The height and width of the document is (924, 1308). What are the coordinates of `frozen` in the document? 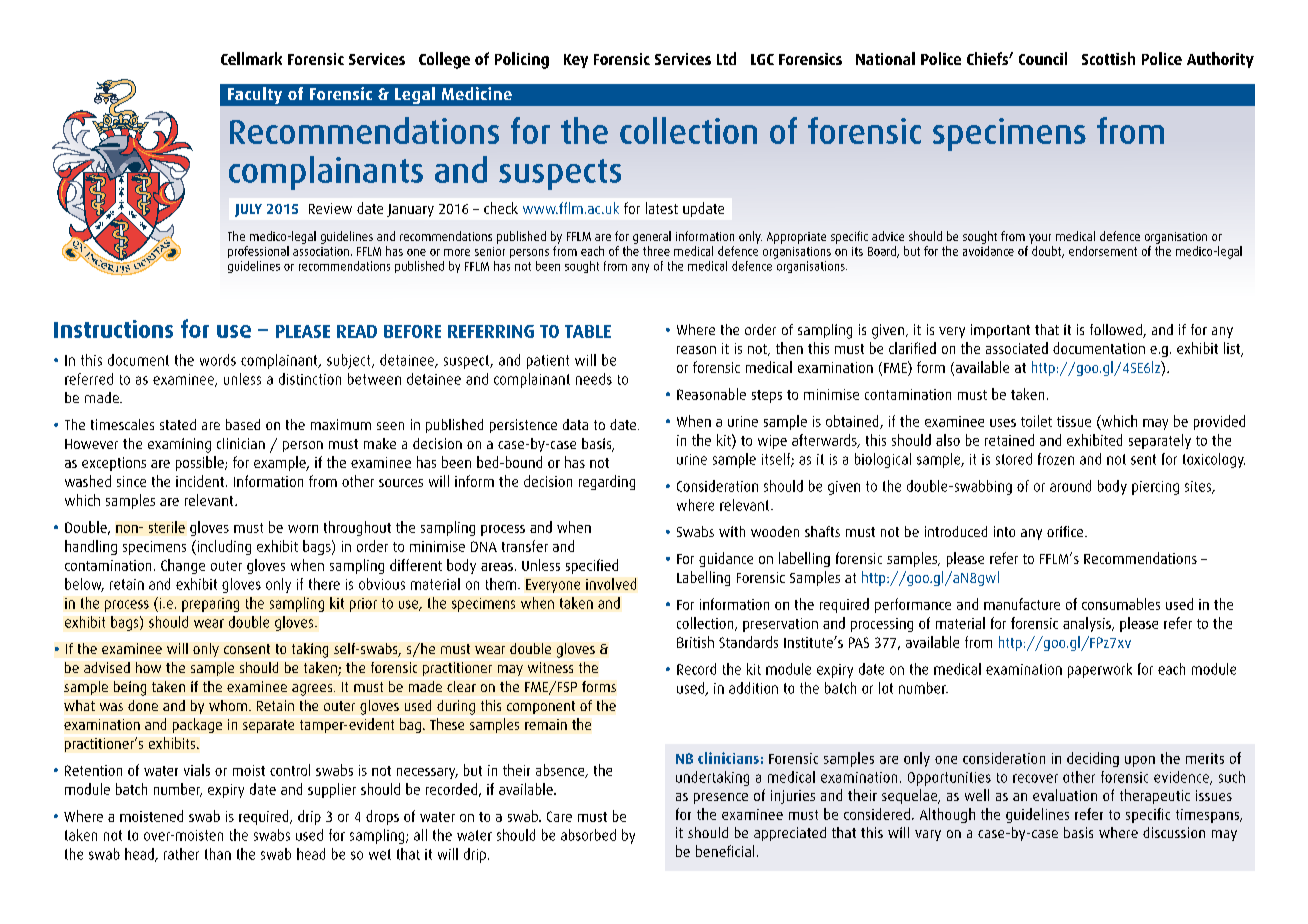 It's located at (1056, 459).
